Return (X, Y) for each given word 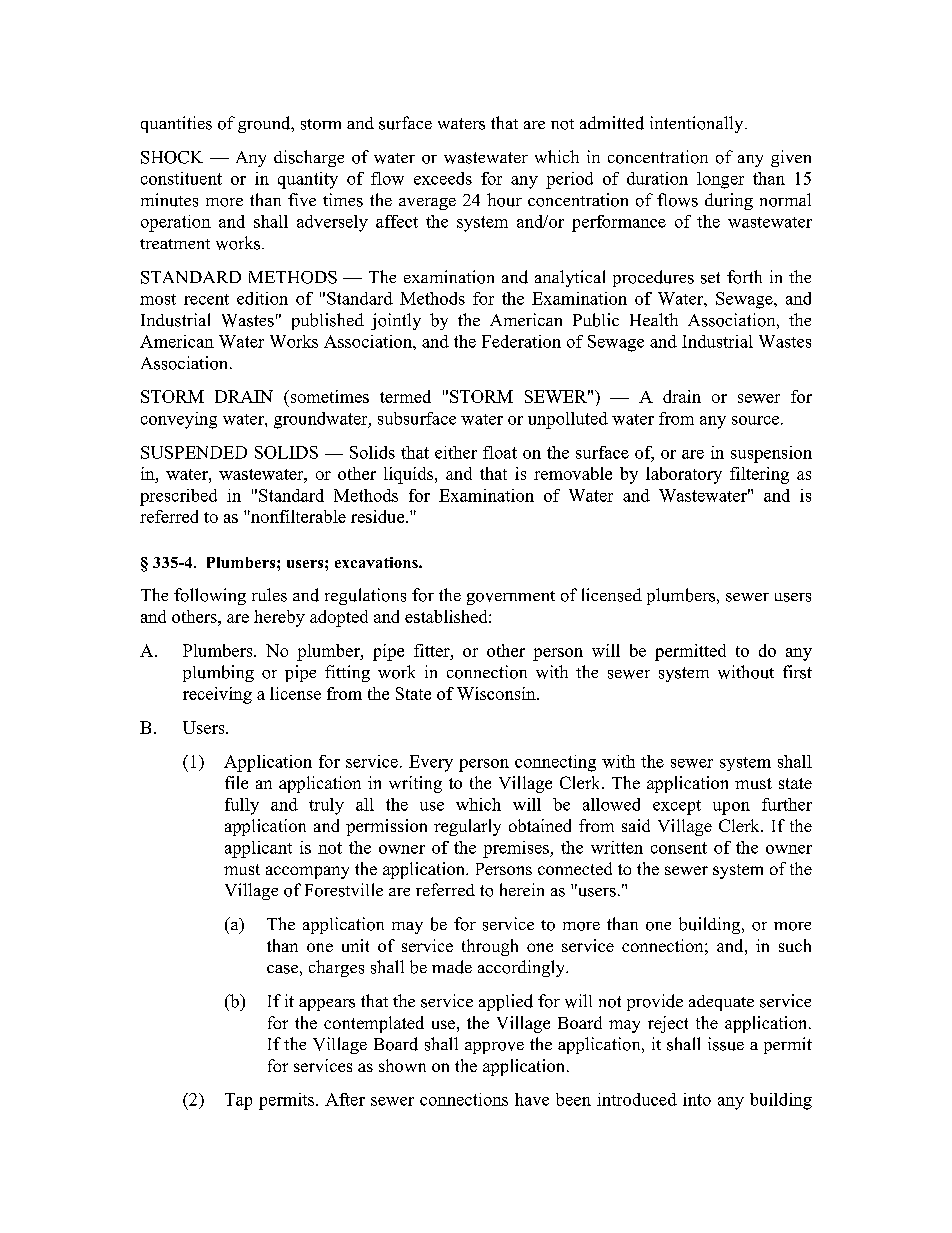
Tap (238, 1101)
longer (720, 180)
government (511, 598)
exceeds (443, 178)
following (210, 596)
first (797, 672)
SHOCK (172, 157)
